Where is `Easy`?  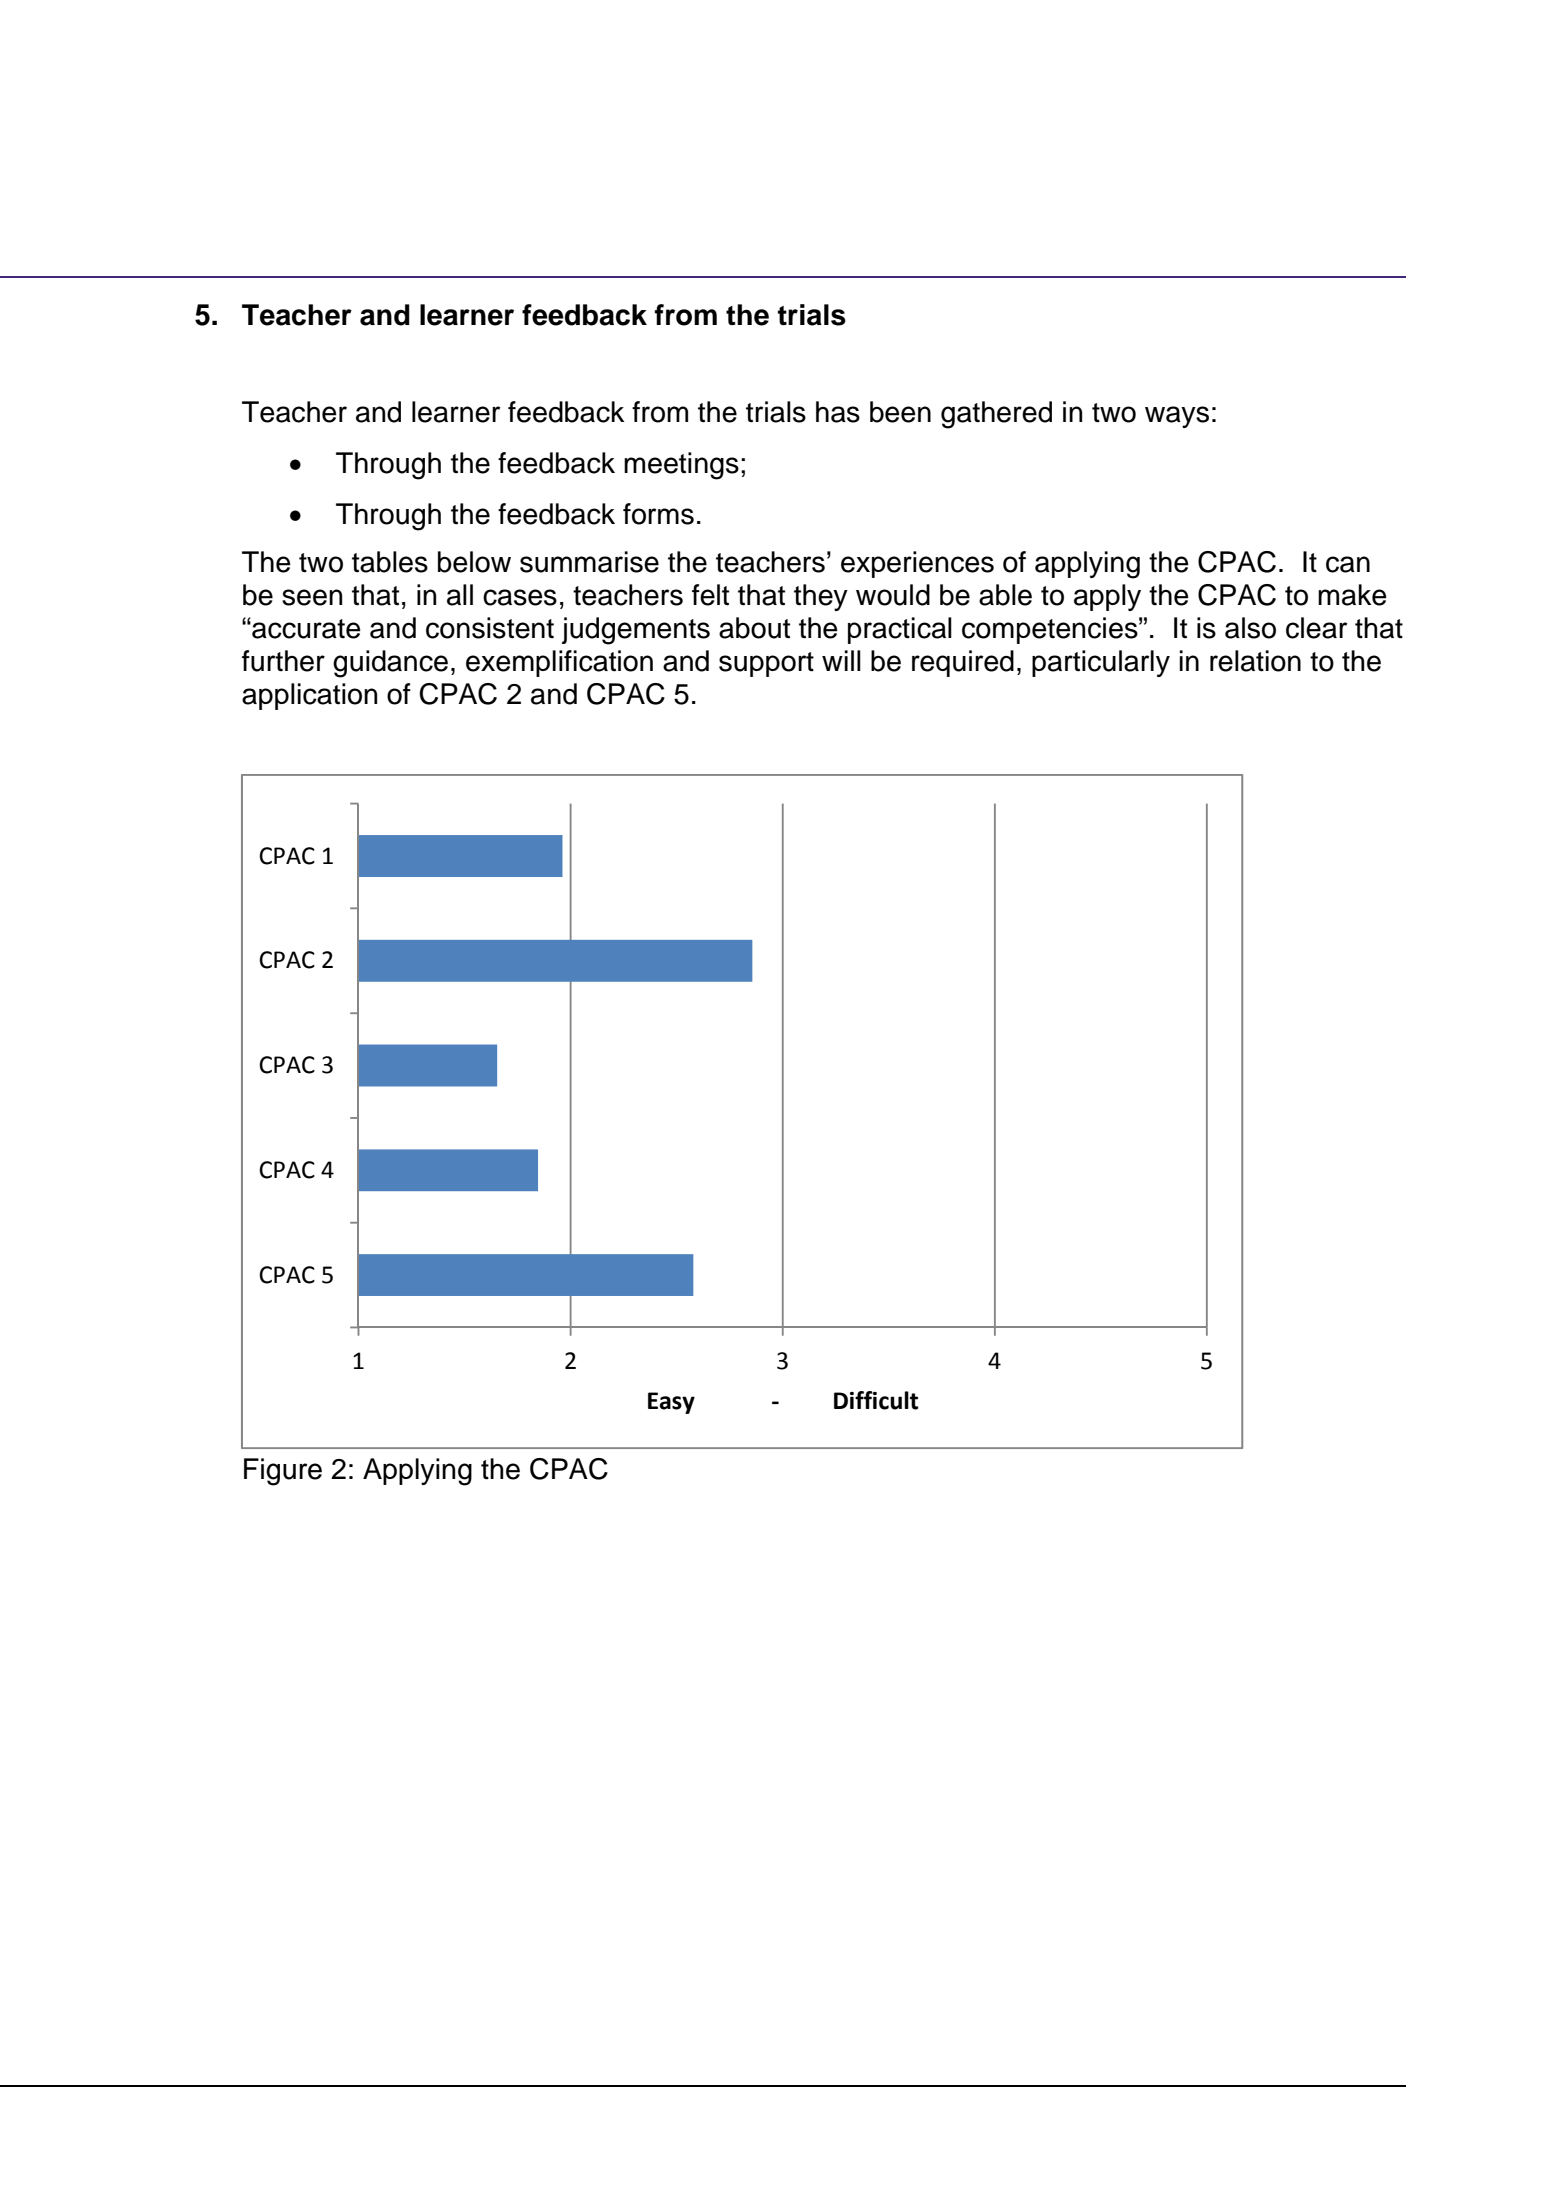
Easy is located at coordinates (671, 1403).
